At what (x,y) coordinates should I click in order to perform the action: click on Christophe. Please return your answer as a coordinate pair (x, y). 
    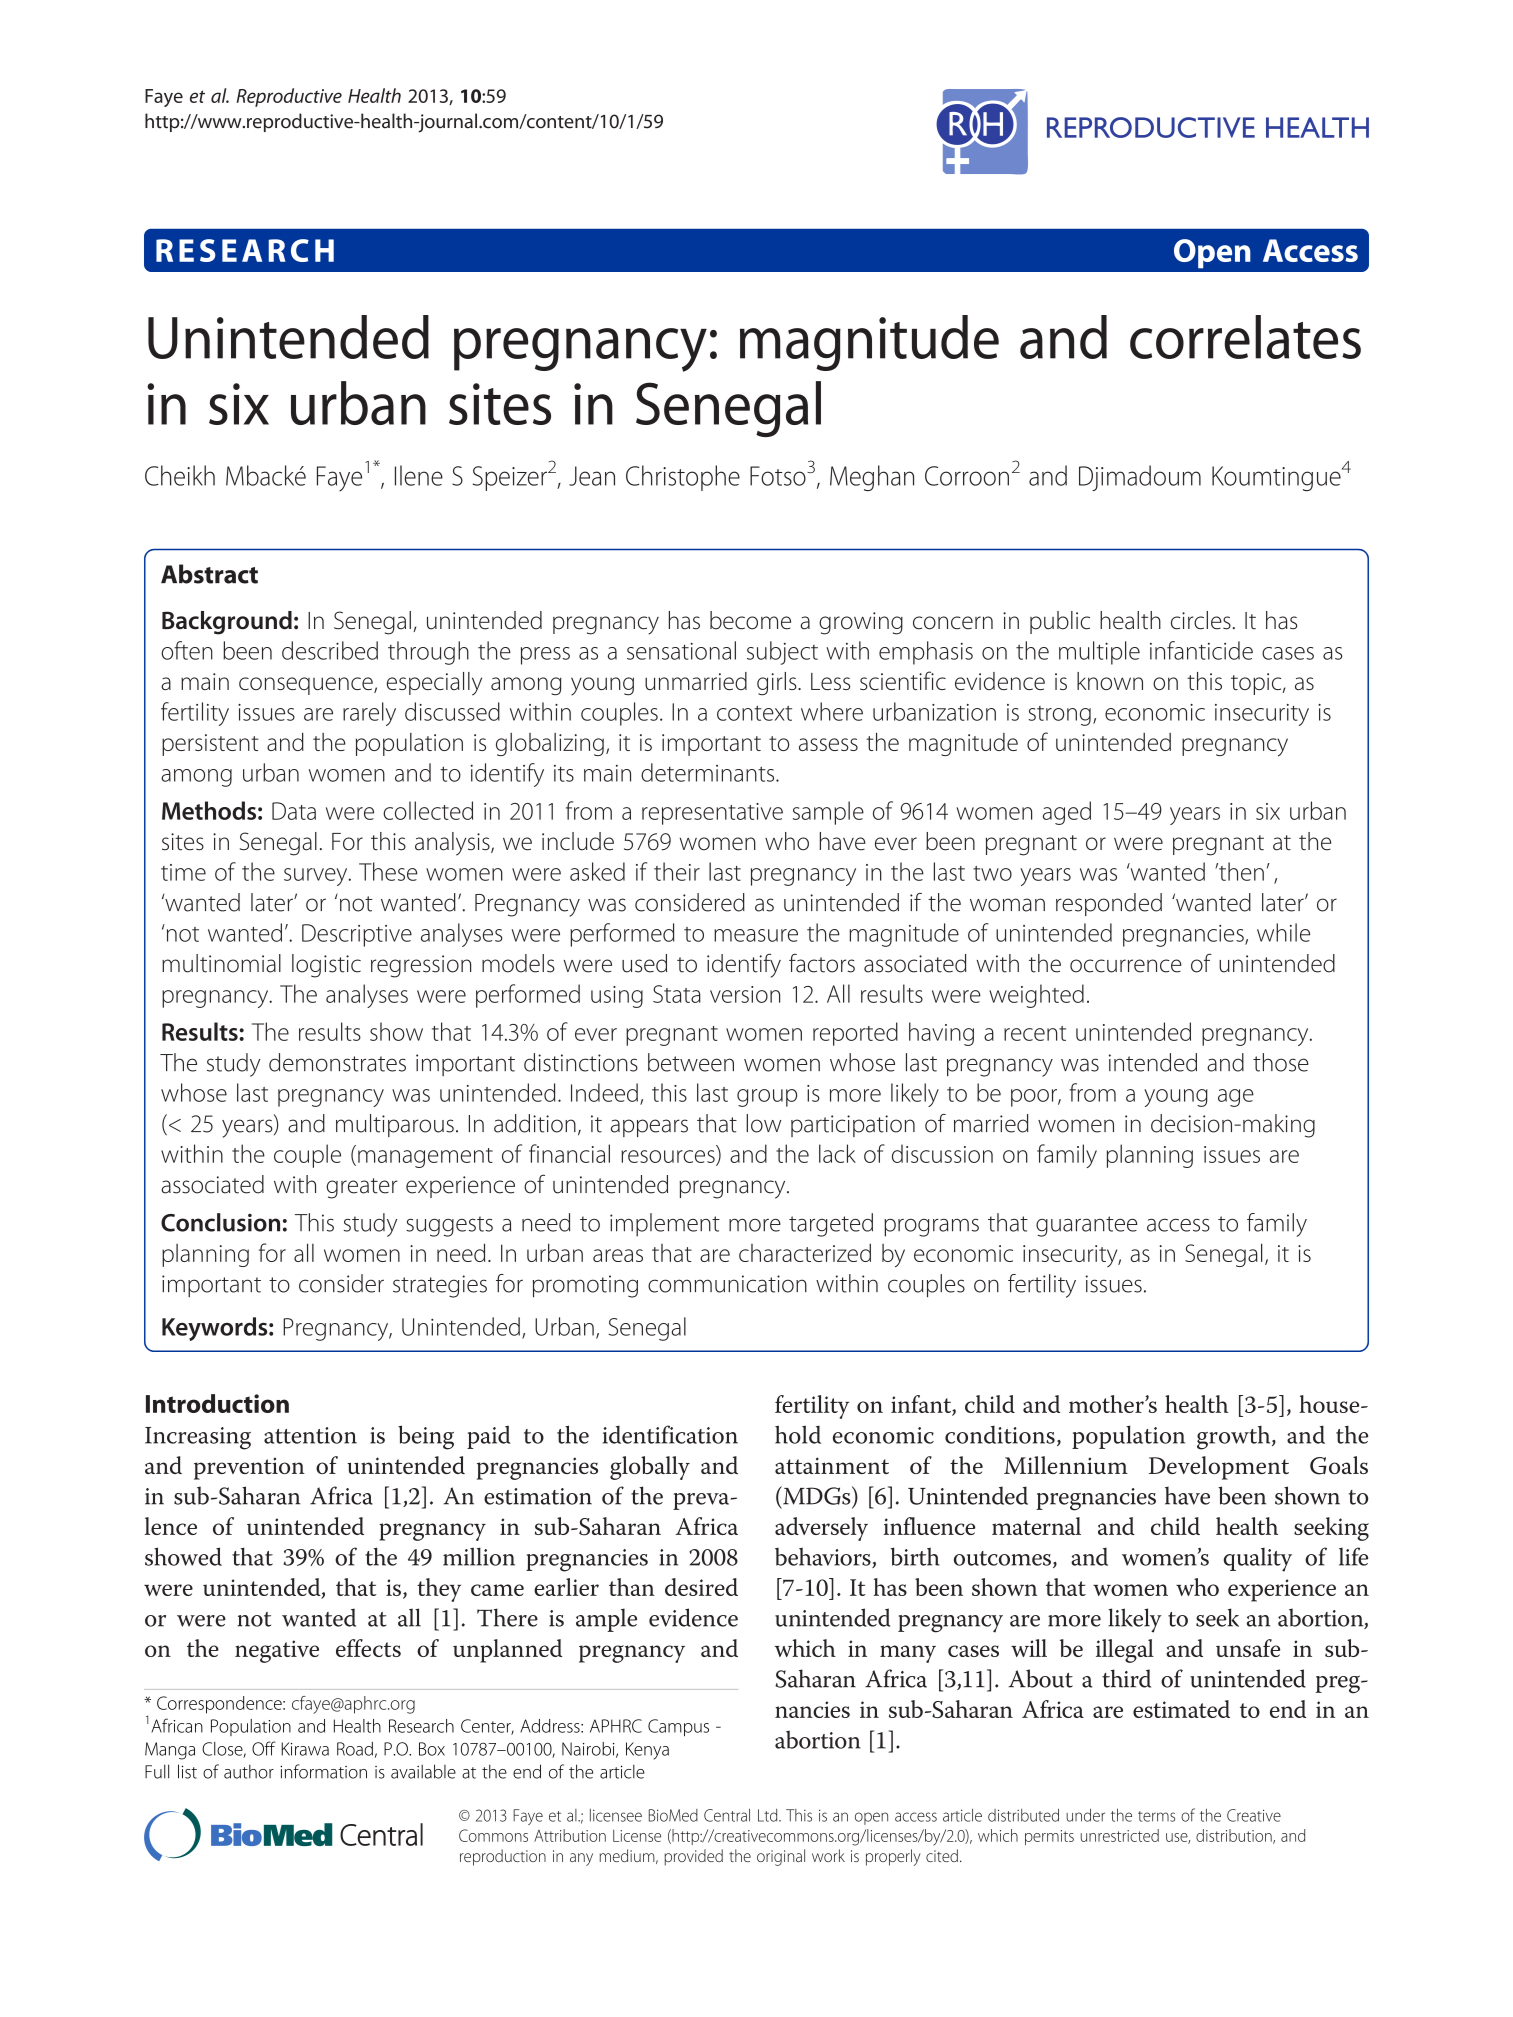
    Looking at the image, I should click on (683, 478).
